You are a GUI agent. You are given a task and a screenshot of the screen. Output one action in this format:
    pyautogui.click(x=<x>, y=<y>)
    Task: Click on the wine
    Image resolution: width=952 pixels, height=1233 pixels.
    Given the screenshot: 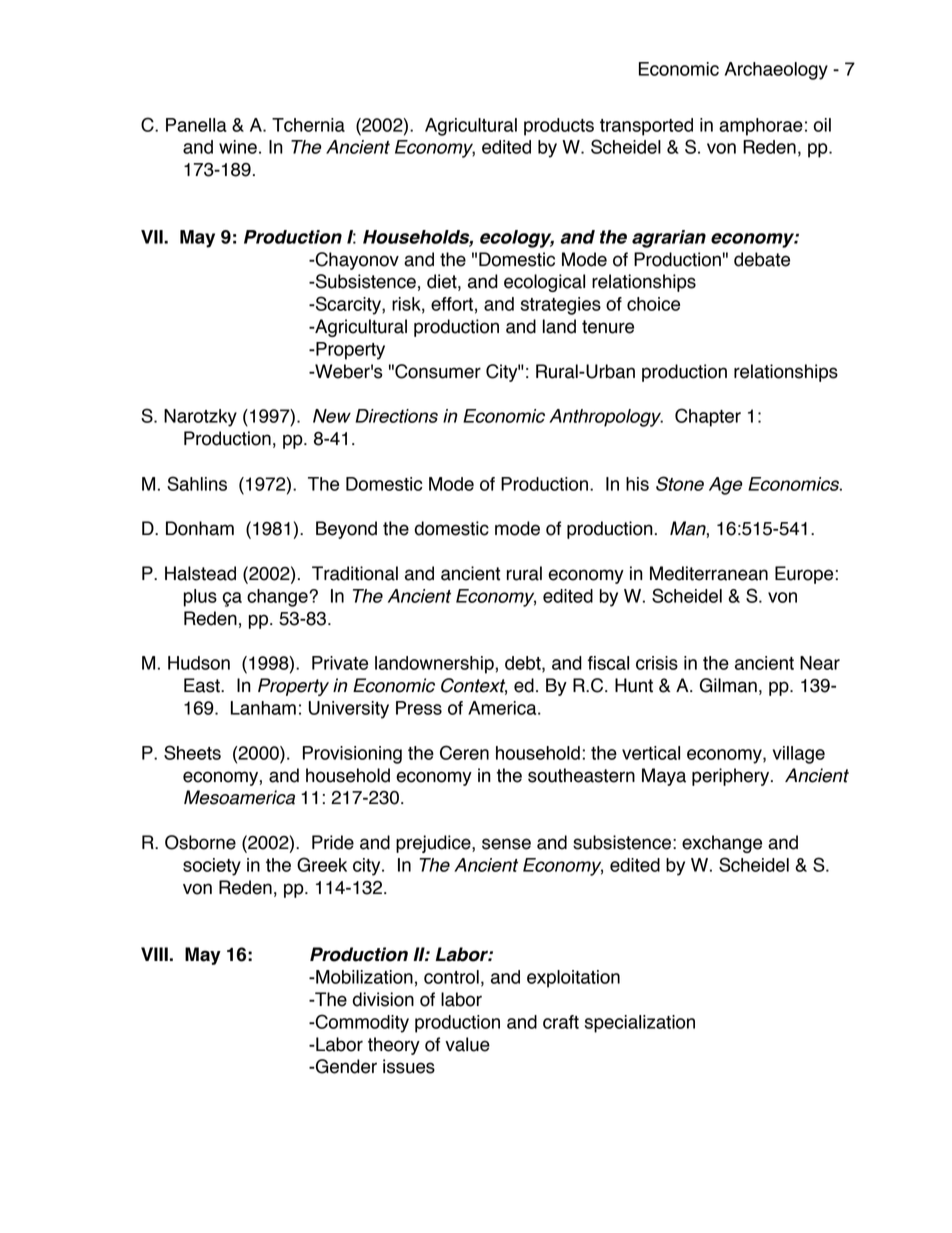 What is the action you would take?
    pyautogui.click(x=238, y=147)
